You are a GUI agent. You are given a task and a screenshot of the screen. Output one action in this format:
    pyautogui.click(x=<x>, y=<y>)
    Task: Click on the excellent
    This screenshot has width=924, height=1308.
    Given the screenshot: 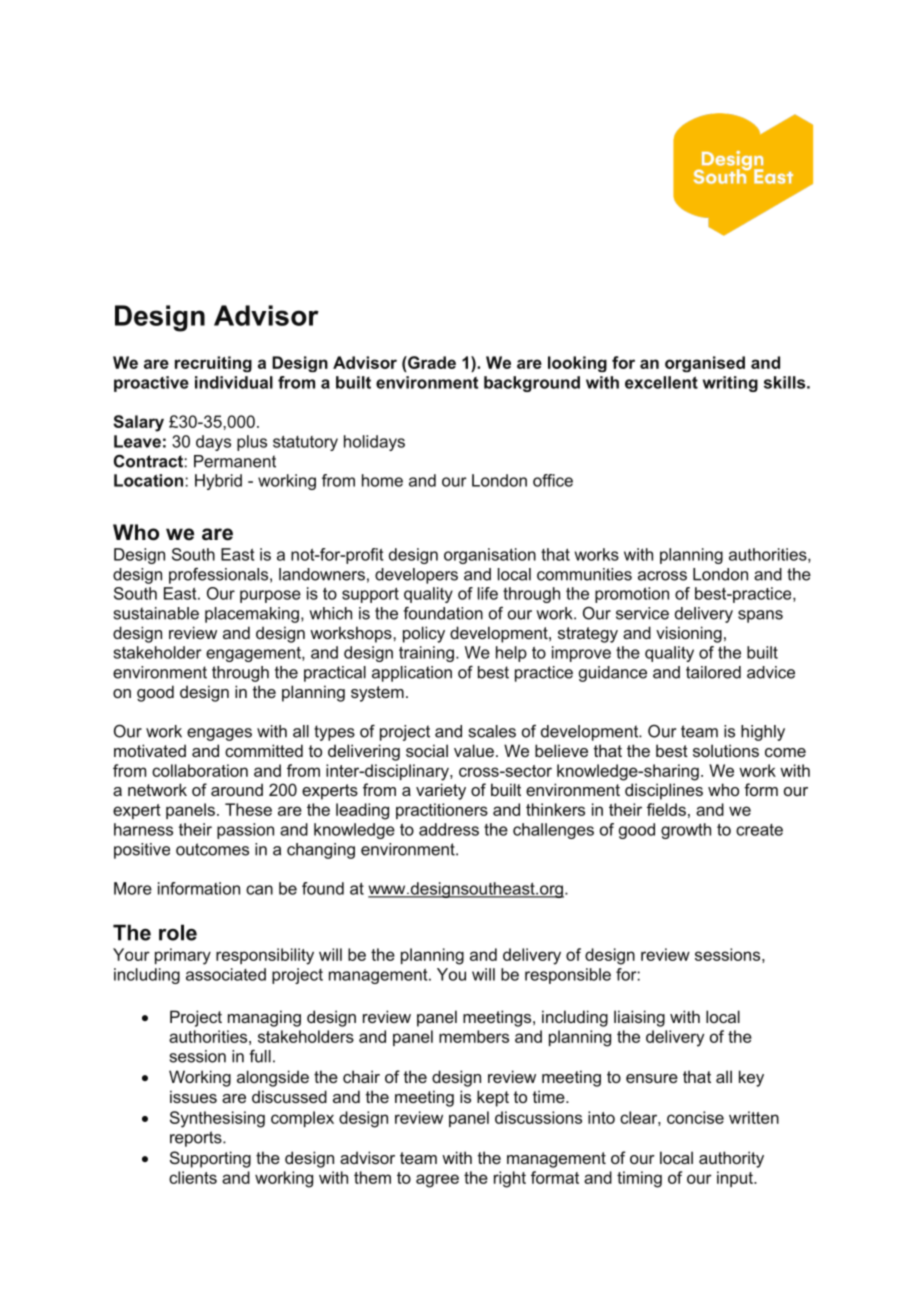 What is the action you would take?
    pyautogui.click(x=661, y=382)
